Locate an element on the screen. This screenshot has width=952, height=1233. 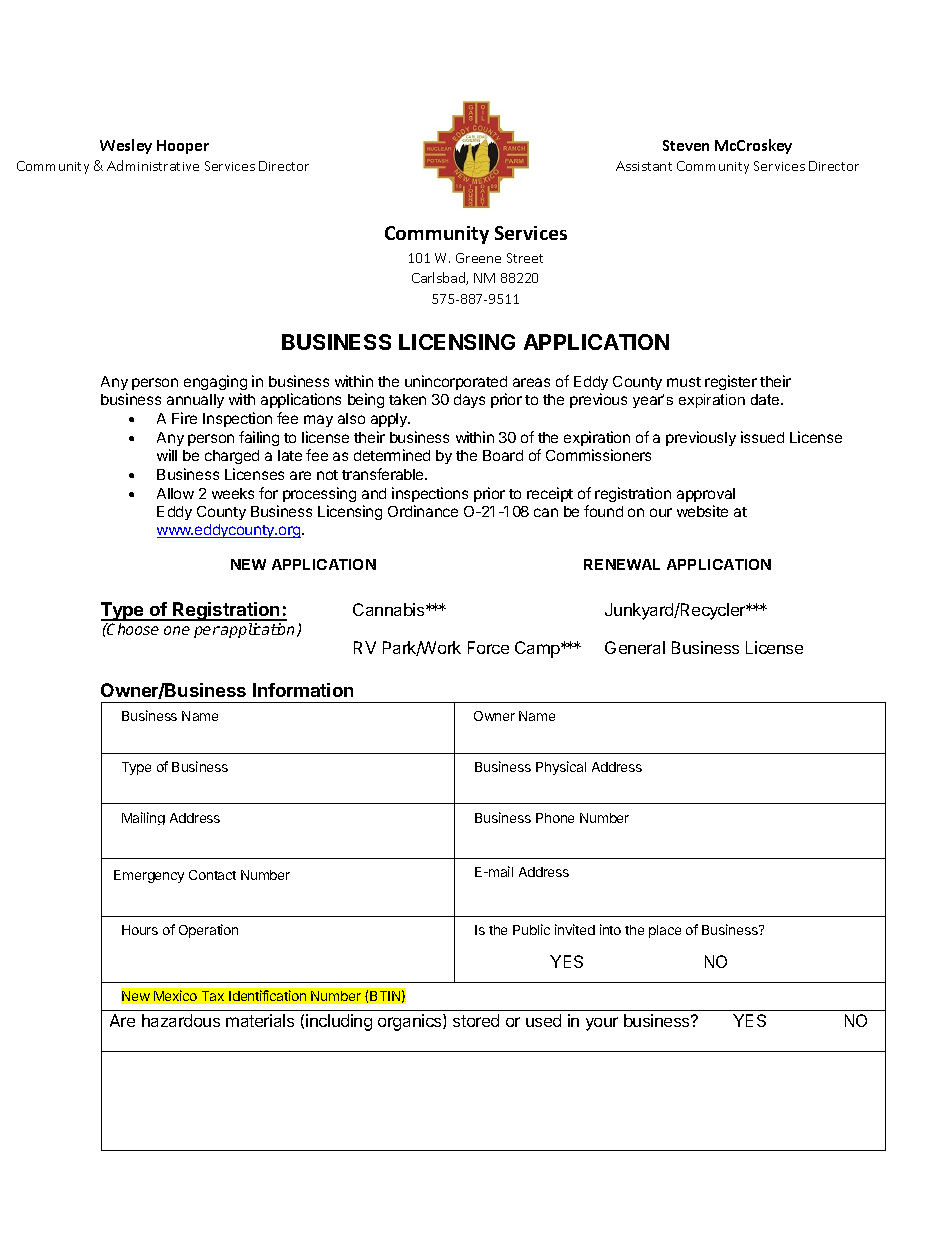
Cannabis is located at coordinates (390, 609).
